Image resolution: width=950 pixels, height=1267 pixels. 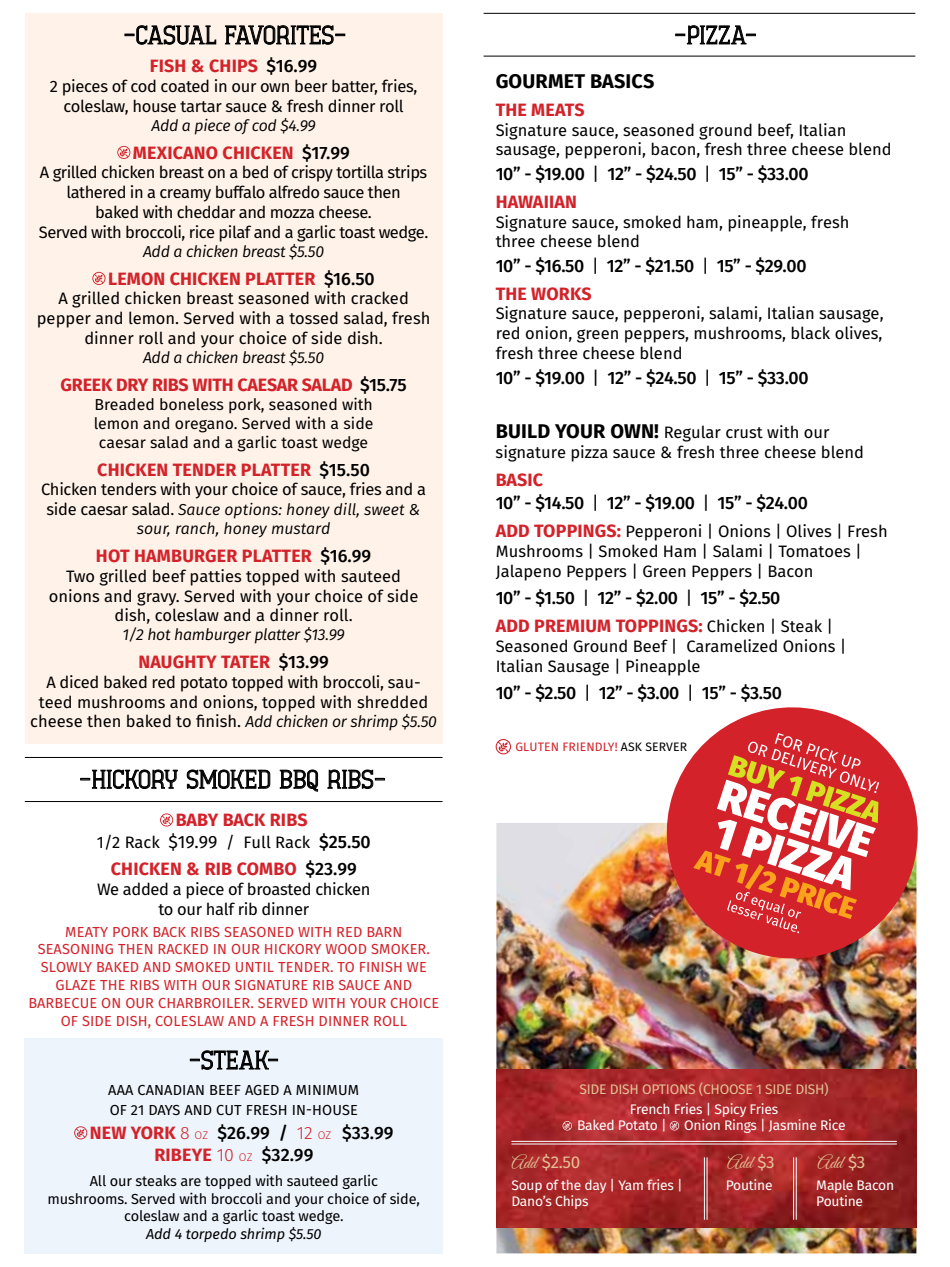 I want to click on SERVER, so click(x=666, y=746).
